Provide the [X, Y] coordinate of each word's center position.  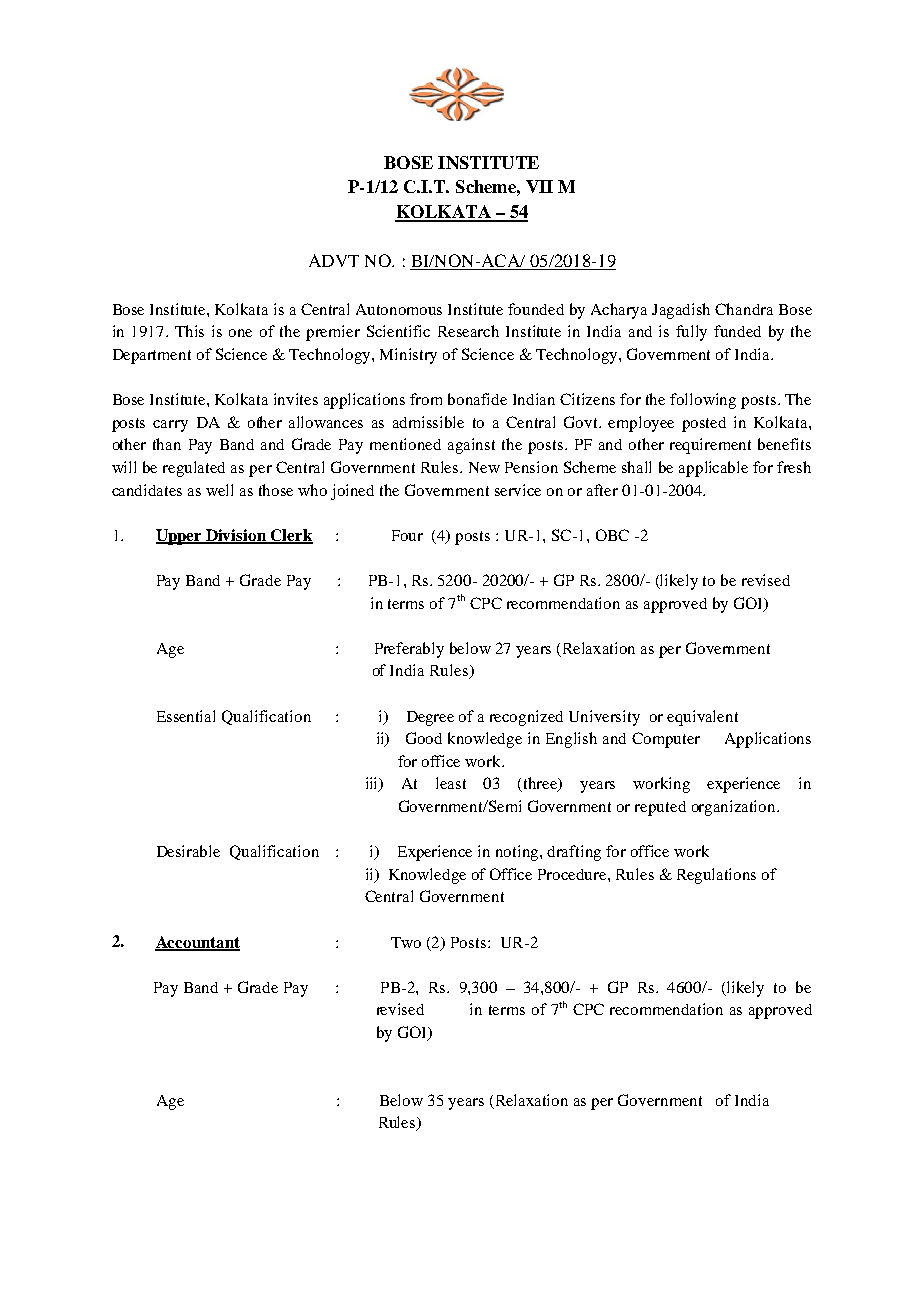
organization [735, 808]
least [451, 783]
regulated [194, 469]
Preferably [409, 650]
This [189, 331]
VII [539, 186]
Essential [186, 716]
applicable [713, 469]
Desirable [188, 851]
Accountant [197, 943]
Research [468, 331]
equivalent [702, 718]
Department [152, 356]
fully [691, 333]
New [484, 467]
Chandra [744, 309]
